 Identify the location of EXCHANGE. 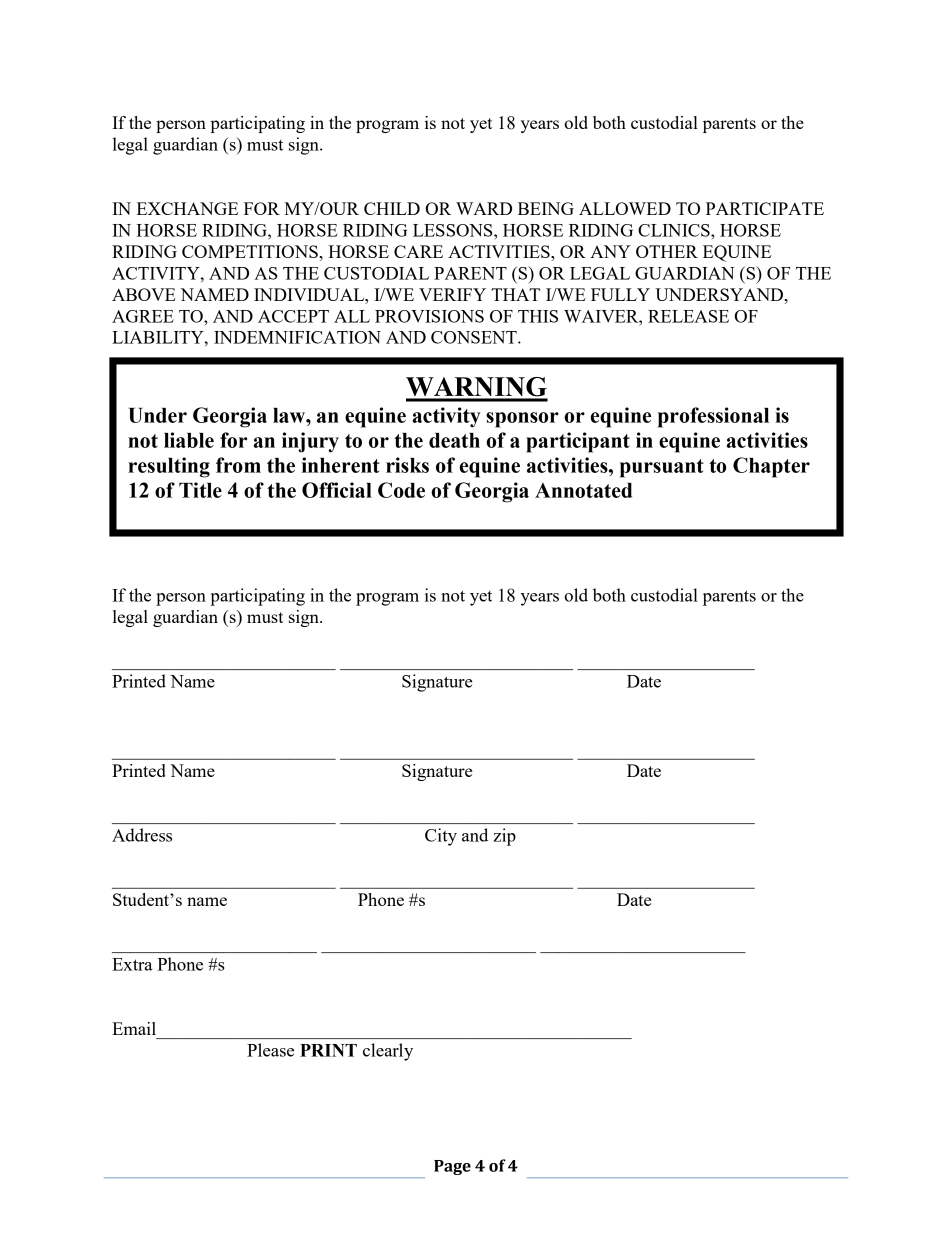
(187, 208).
